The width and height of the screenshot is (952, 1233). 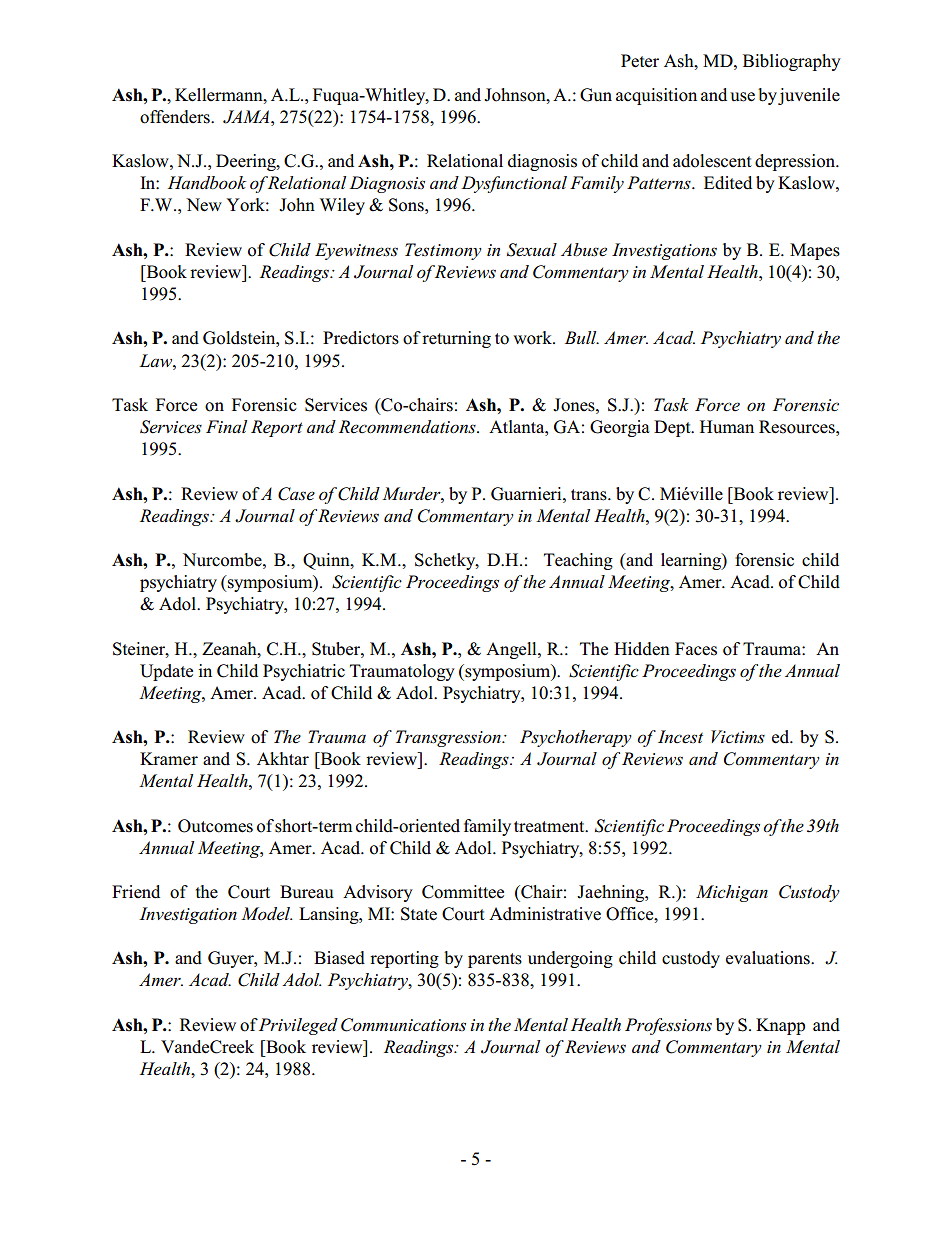 What do you see at coordinates (780, 1026) in the screenshot?
I see `Knapp` at bounding box center [780, 1026].
